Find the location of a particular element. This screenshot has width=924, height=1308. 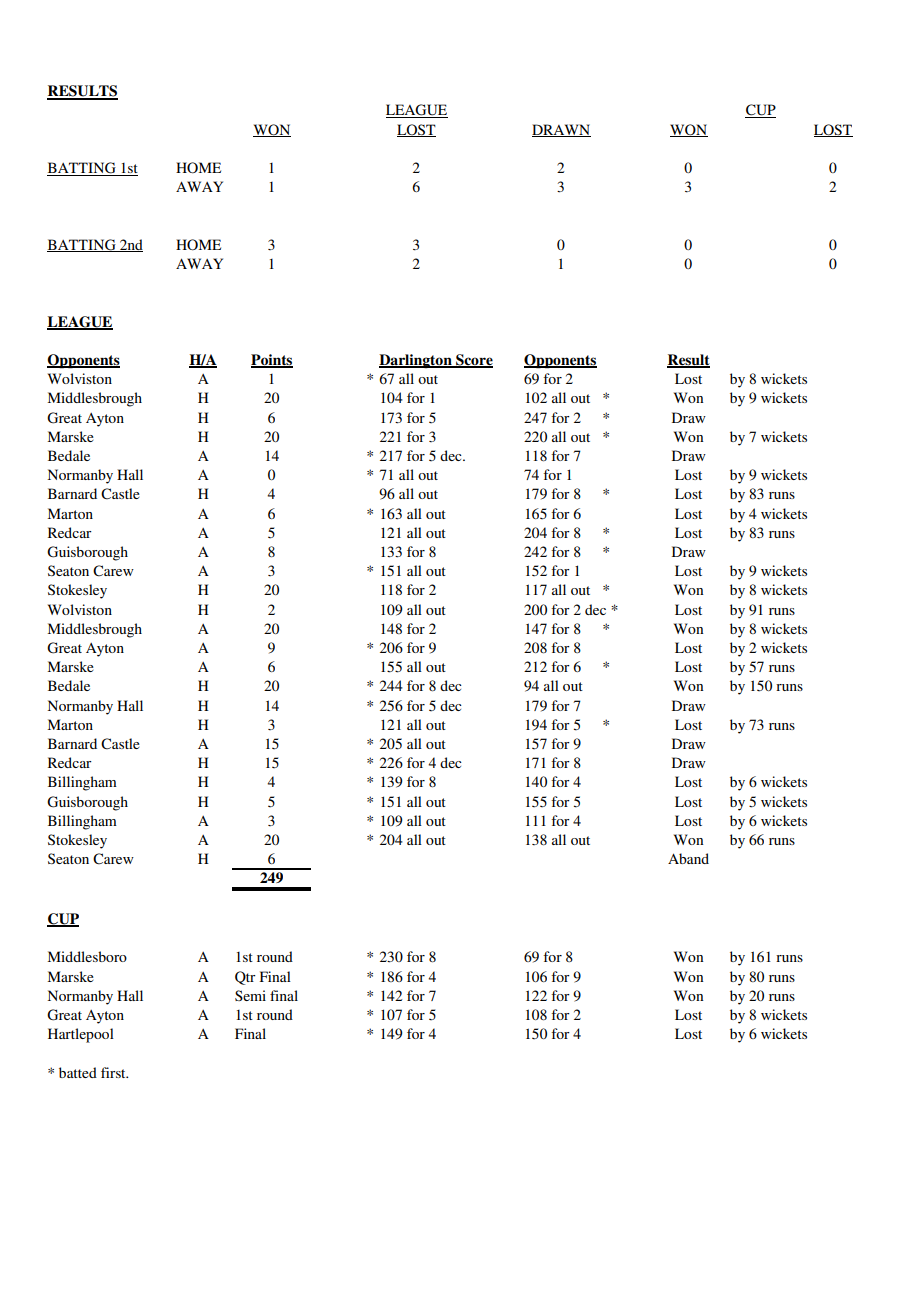

Semi is located at coordinates (250, 995).
